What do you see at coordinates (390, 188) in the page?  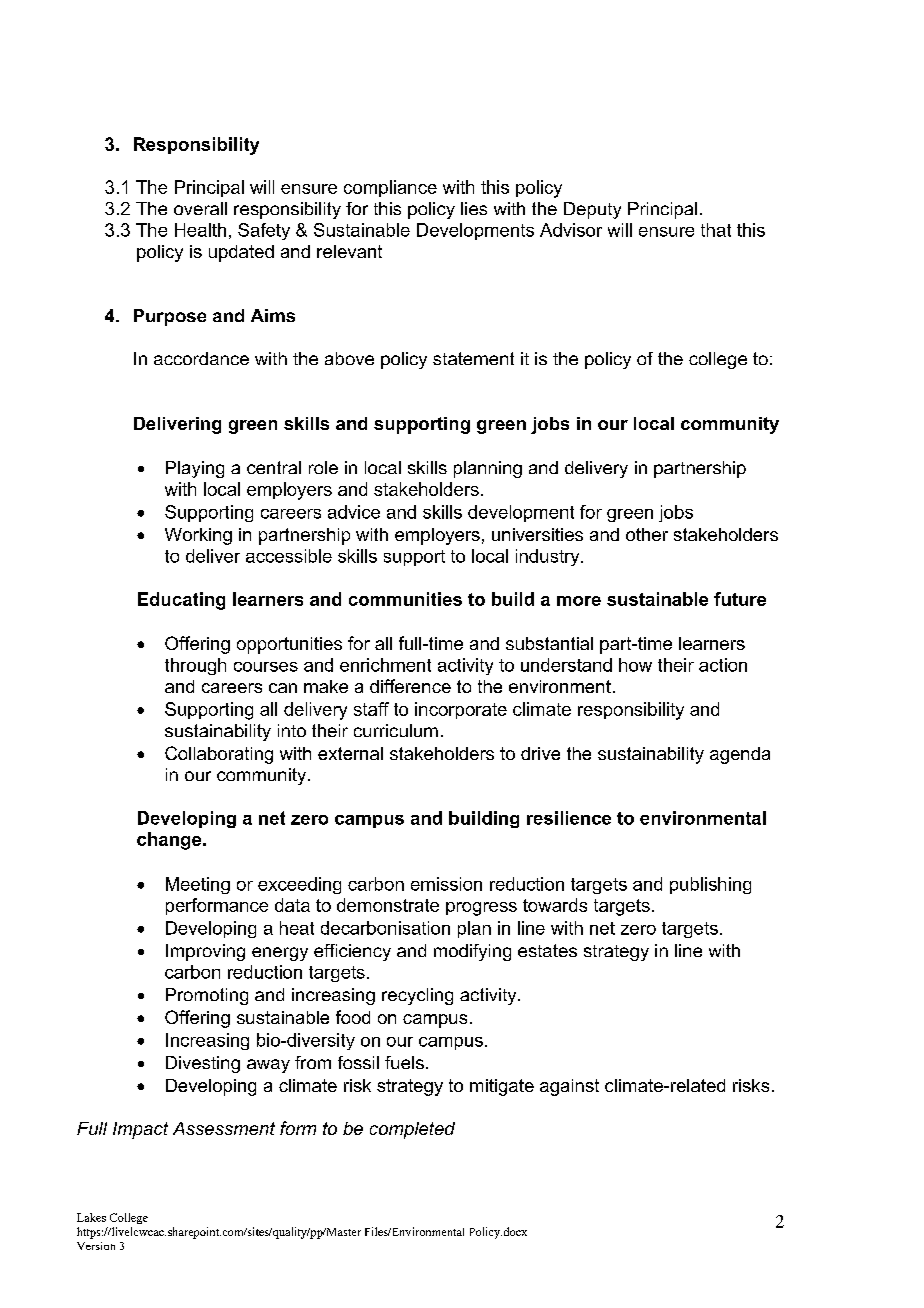 I see `compliance` at bounding box center [390, 188].
